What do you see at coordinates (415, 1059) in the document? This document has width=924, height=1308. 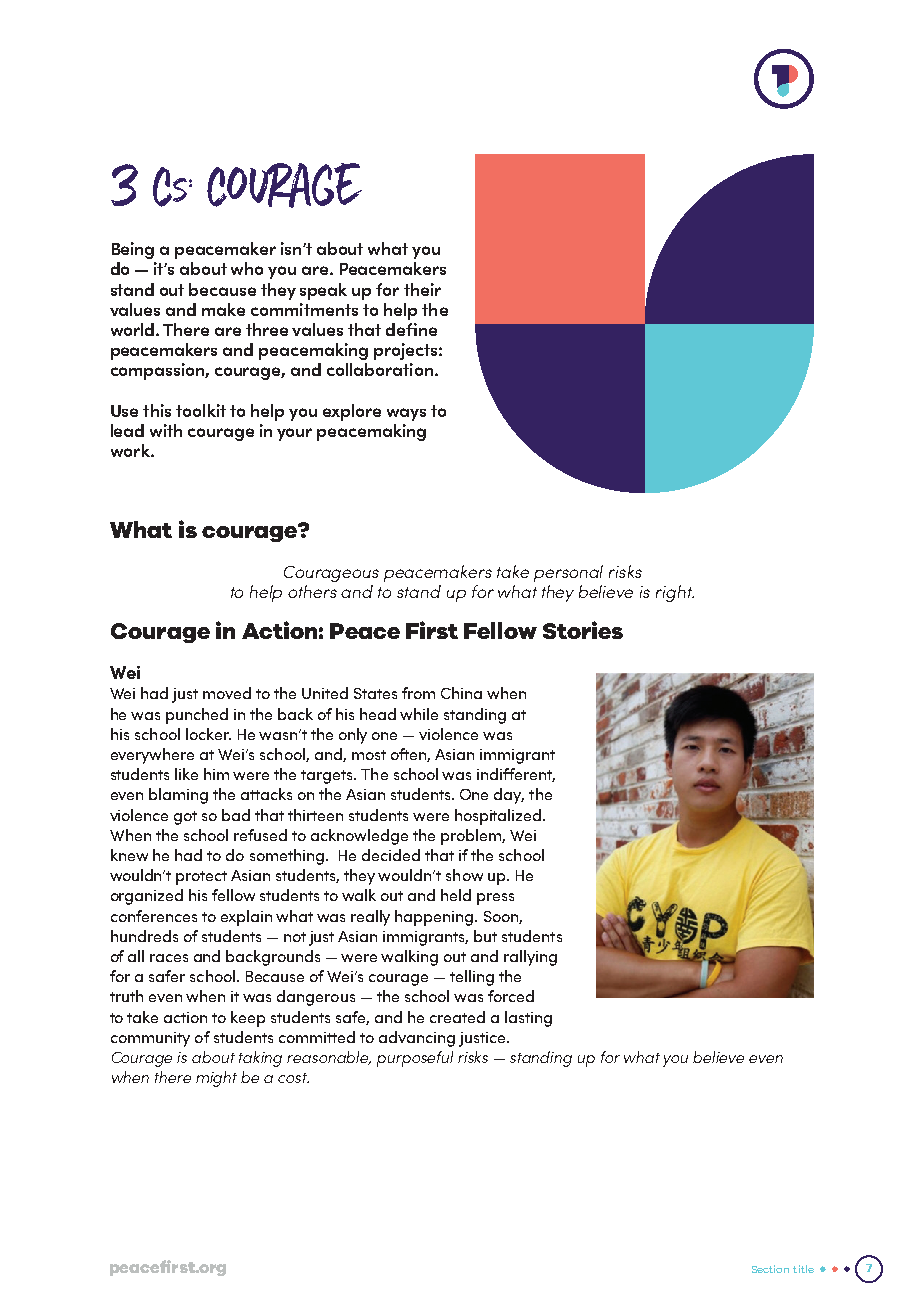 I see `purposeful` at bounding box center [415, 1059].
